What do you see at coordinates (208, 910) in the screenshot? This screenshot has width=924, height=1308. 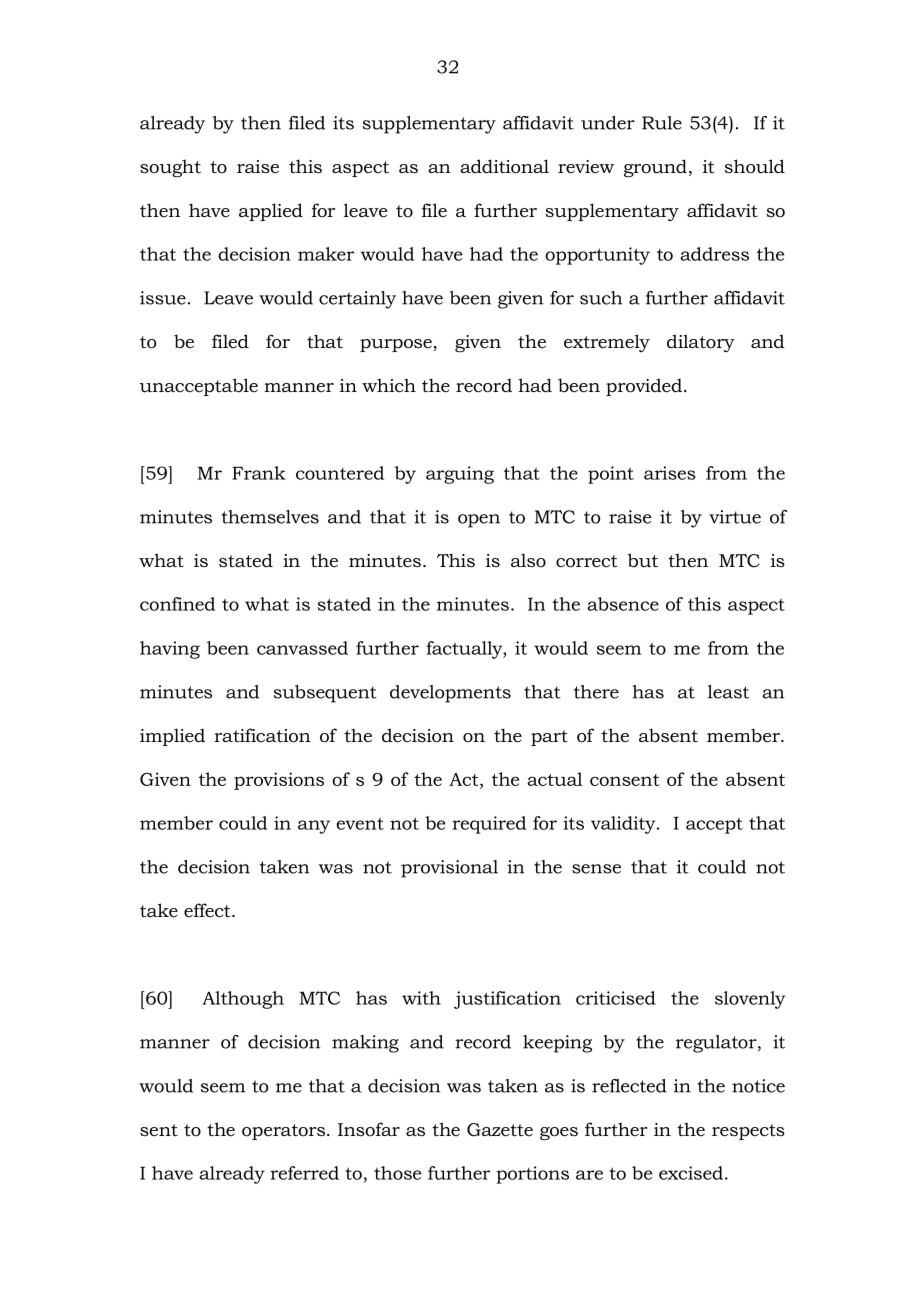 I see `effect` at bounding box center [208, 910].
